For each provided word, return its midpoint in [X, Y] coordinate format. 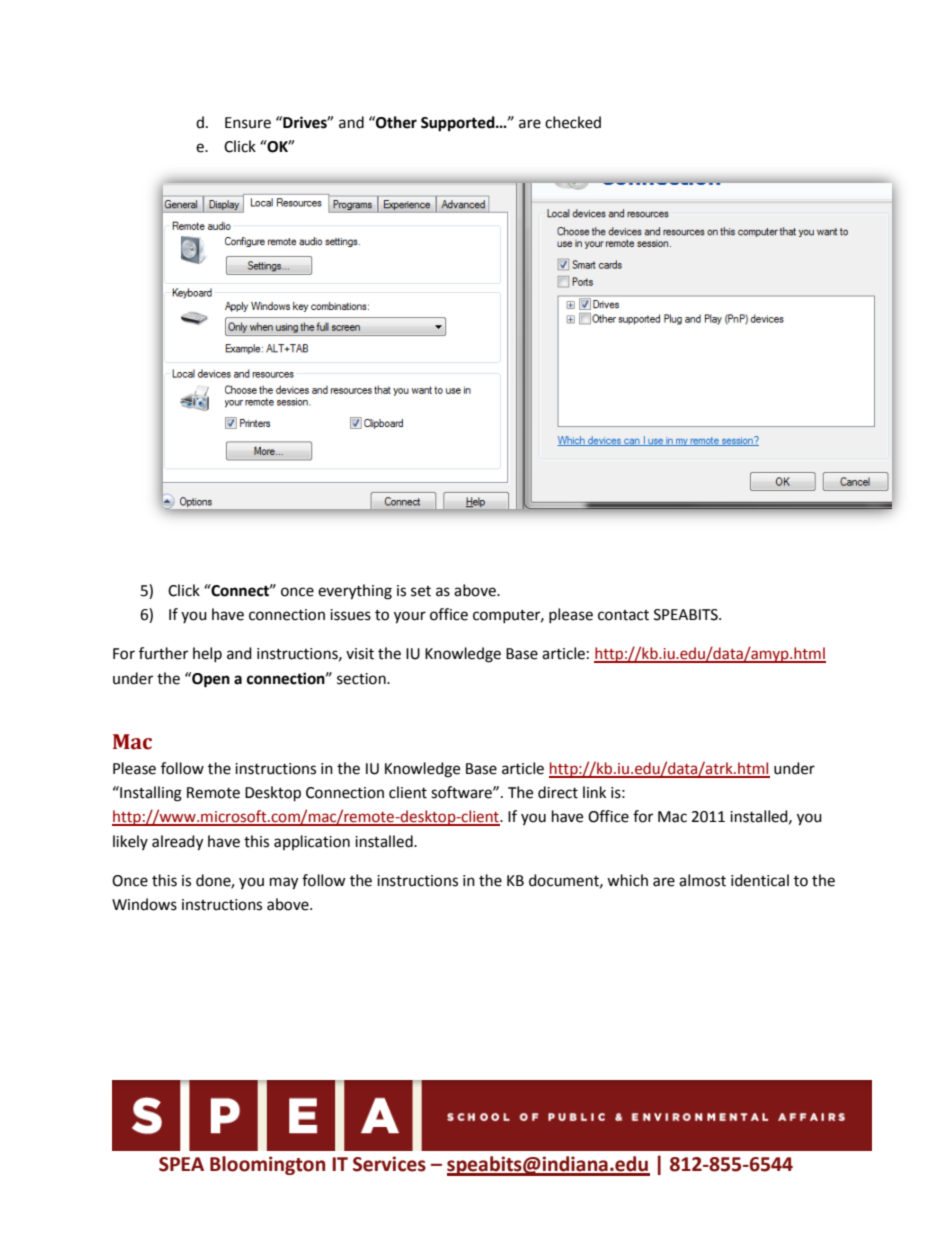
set [421, 591]
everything [355, 592]
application [312, 842]
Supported [459, 124]
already [177, 843]
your [410, 617]
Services [389, 1164]
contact [623, 615]
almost [702, 880]
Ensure [248, 123]
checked [573, 122]
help [207, 654]
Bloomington [267, 1165]
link [594, 792]
